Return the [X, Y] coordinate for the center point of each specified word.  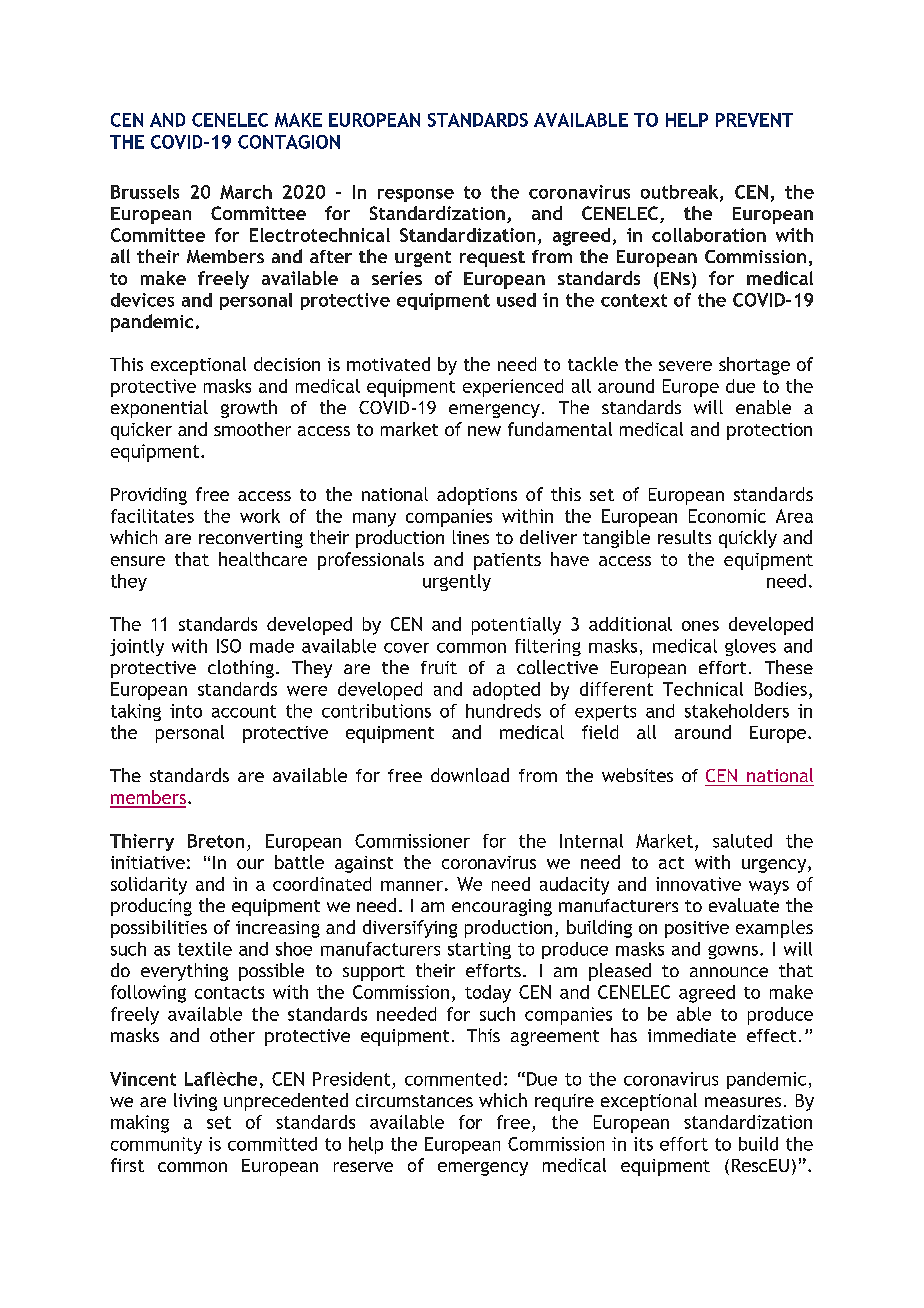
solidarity [149, 886]
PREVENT [754, 120]
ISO [229, 646]
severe [685, 366]
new [484, 431]
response [416, 195]
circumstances [414, 1100]
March [246, 192]
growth [249, 409]
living [195, 1102]
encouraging [502, 907]
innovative [698, 884]
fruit [439, 667]
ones [700, 626]
